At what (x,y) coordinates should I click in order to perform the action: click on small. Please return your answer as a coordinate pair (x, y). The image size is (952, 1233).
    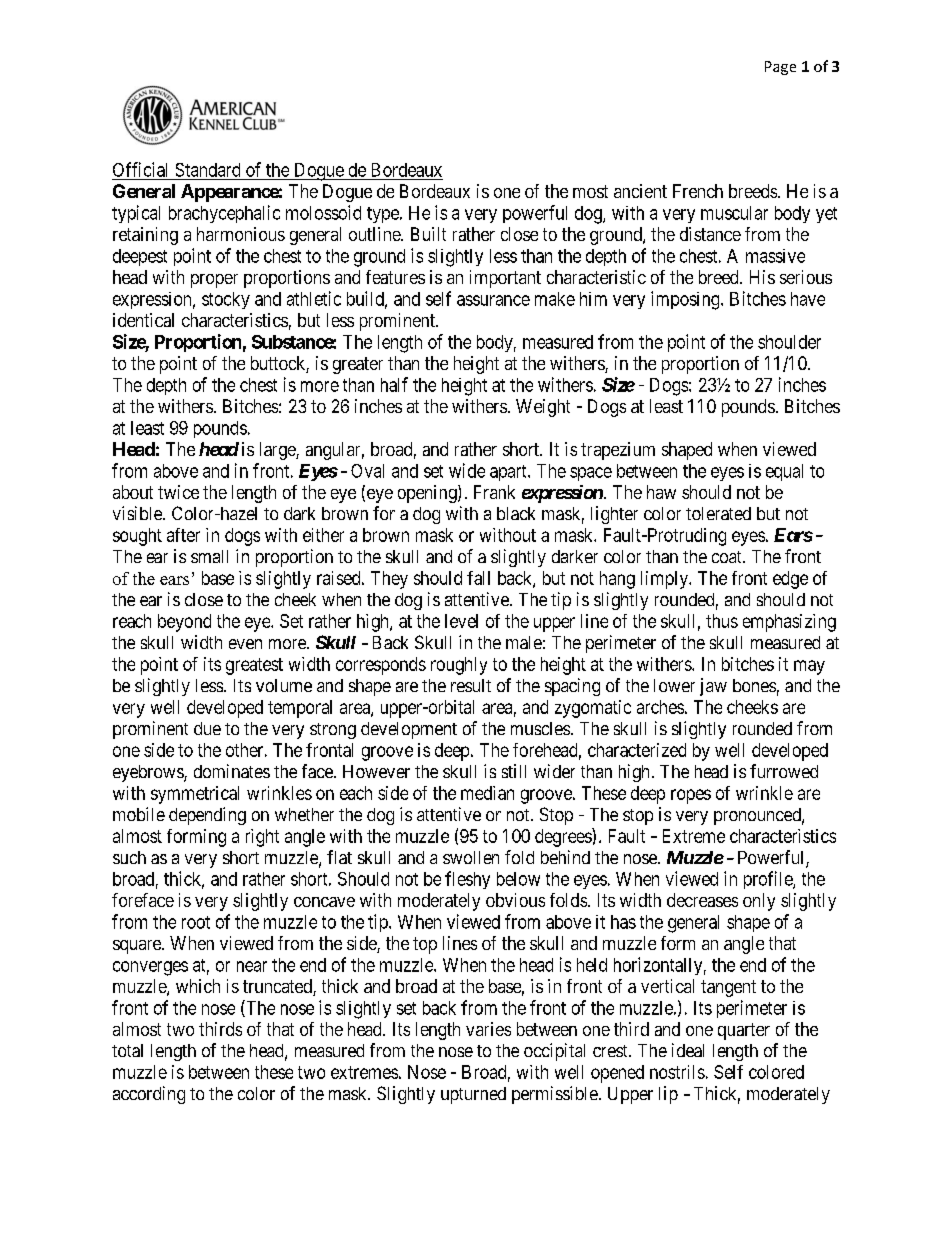
    Looking at the image, I should click on (209, 556).
